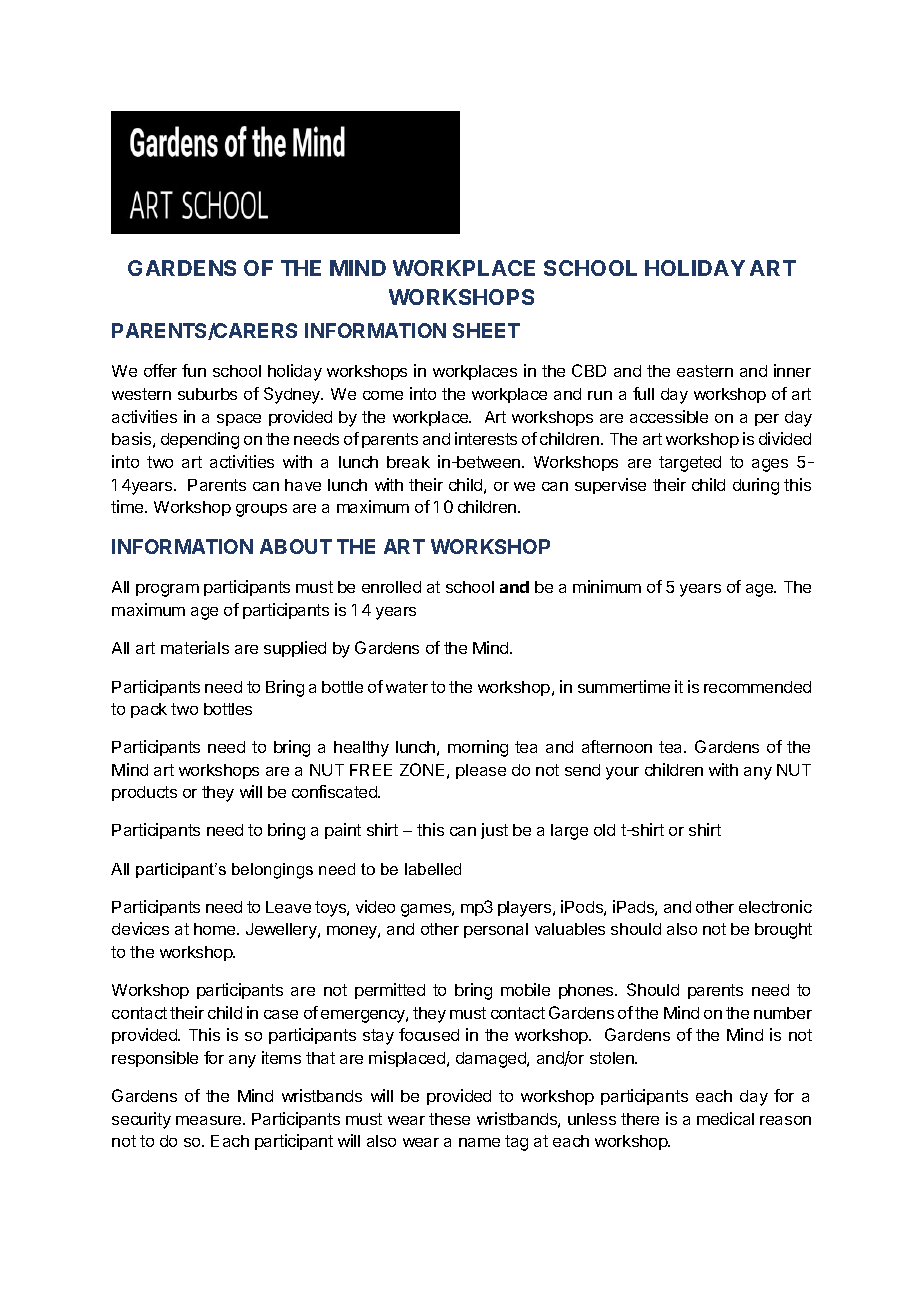 The height and width of the document is (1308, 924). What do you see at coordinates (486, 330) in the document?
I see `SHEET` at bounding box center [486, 330].
